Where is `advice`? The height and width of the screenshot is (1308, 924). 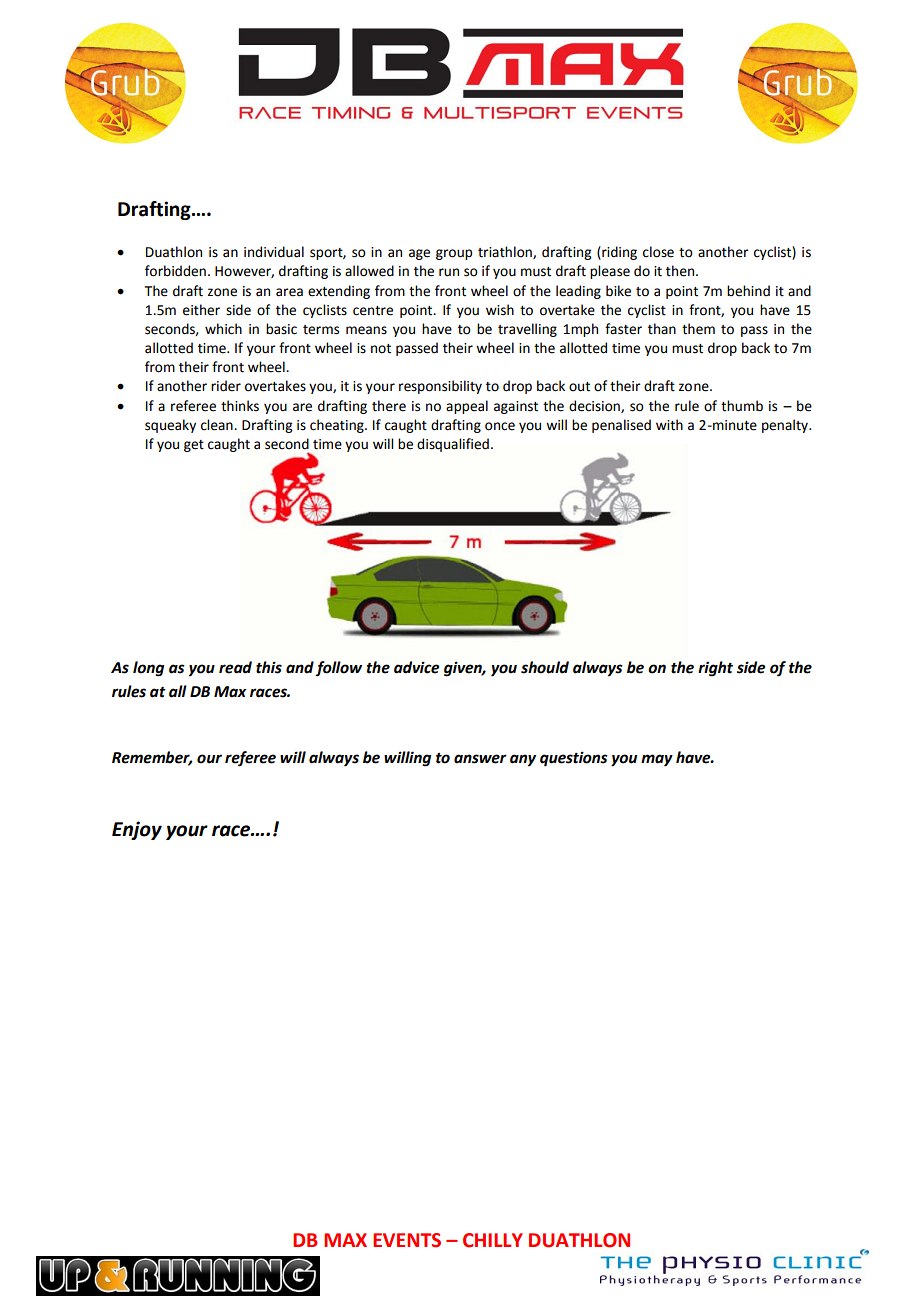 advice is located at coordinates (416, 667).
